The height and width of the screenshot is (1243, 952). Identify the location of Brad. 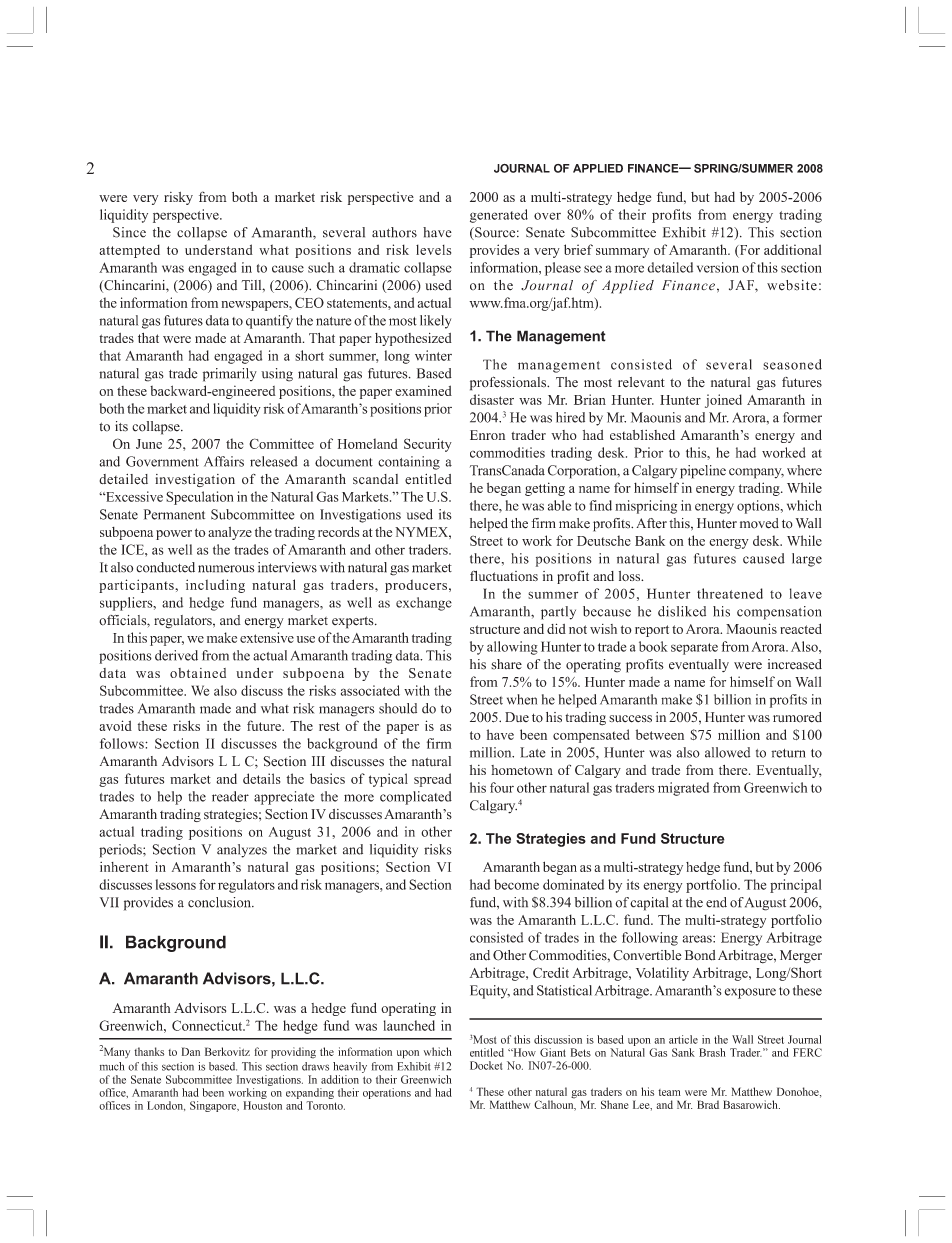
(708, 1104).
